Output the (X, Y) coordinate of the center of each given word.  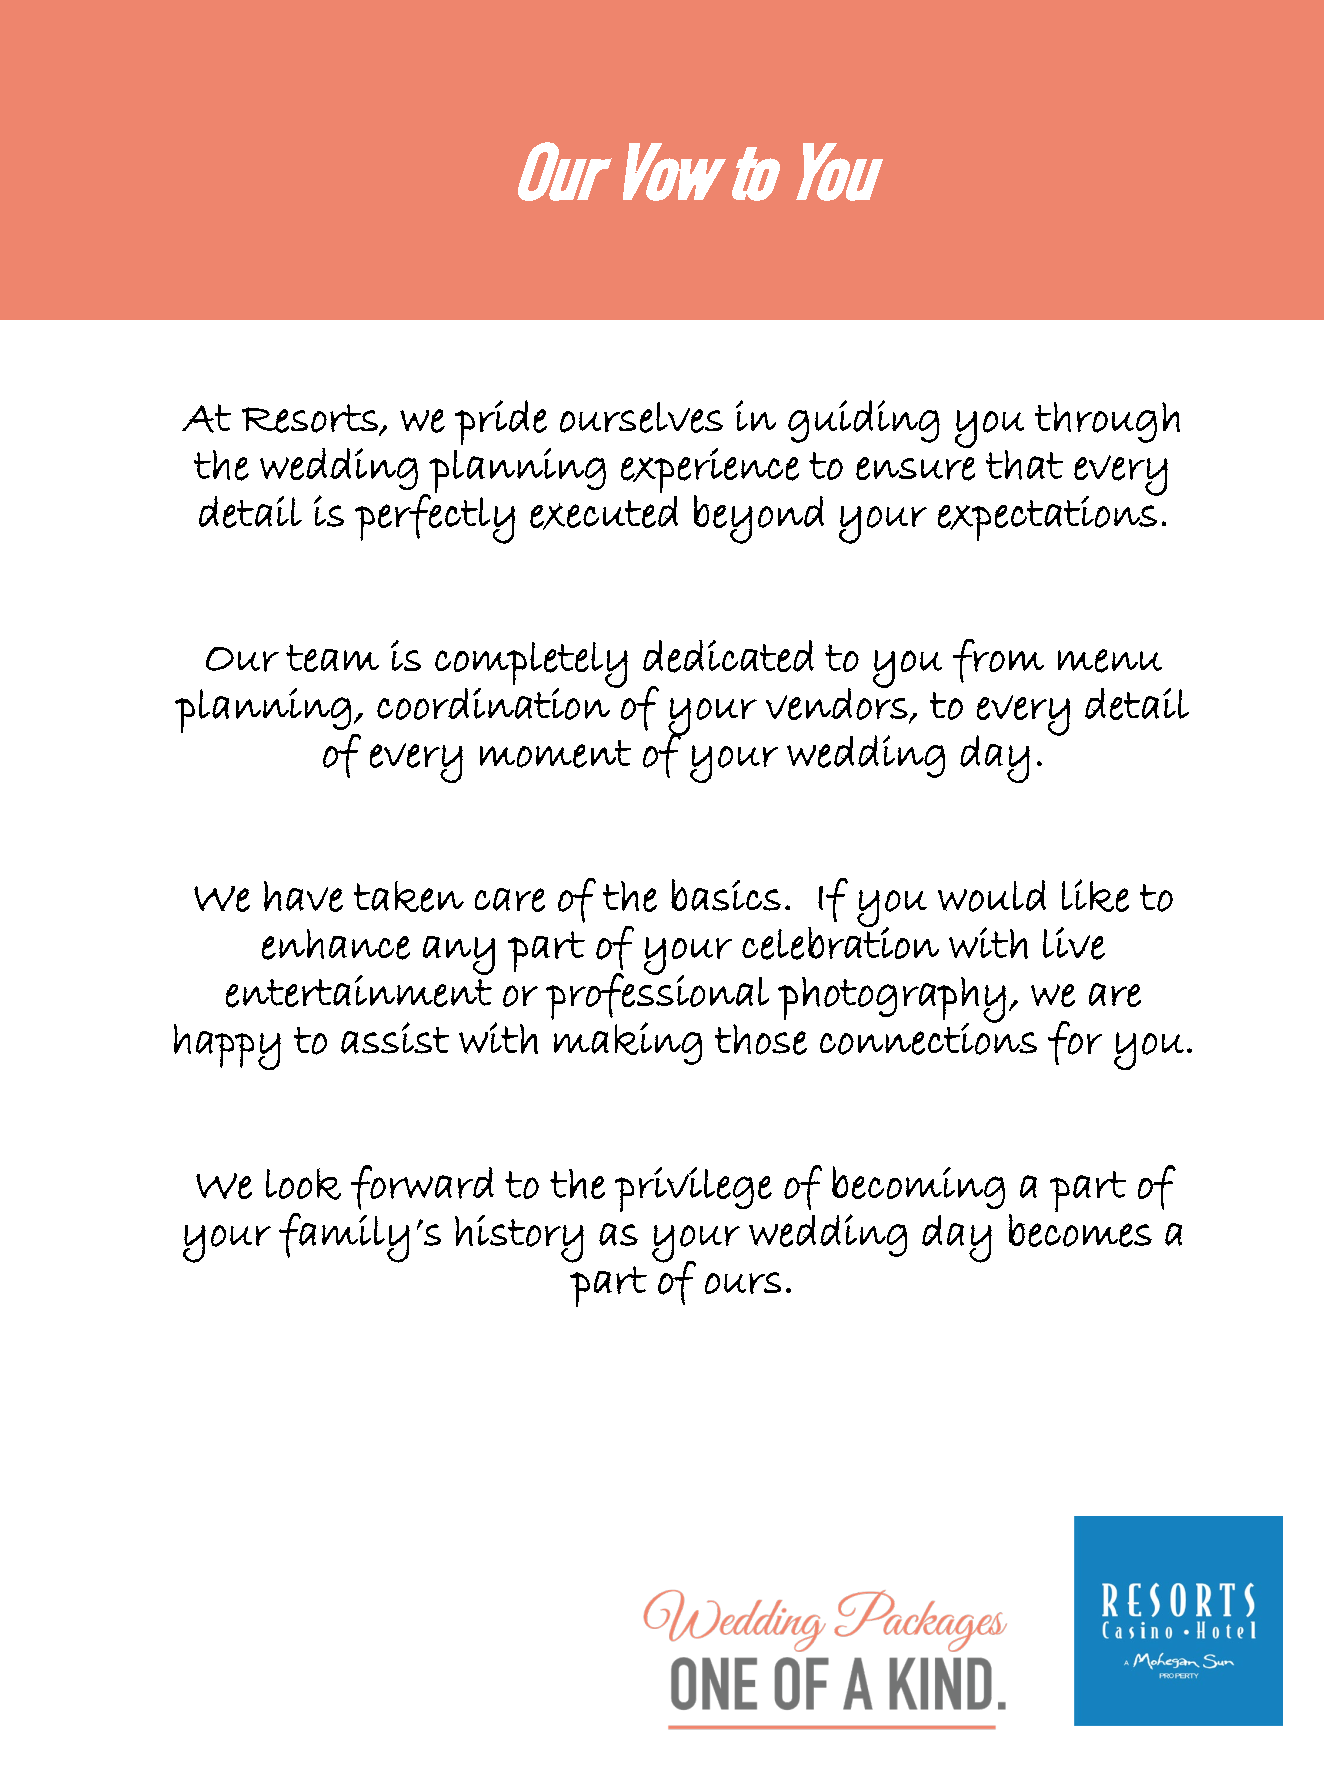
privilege (693, 1189)
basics (726, 895)
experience (710, 470)
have (303, 896)
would (992, 896)
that (1024, 465)
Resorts (311, 419)
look (303, 1184)
